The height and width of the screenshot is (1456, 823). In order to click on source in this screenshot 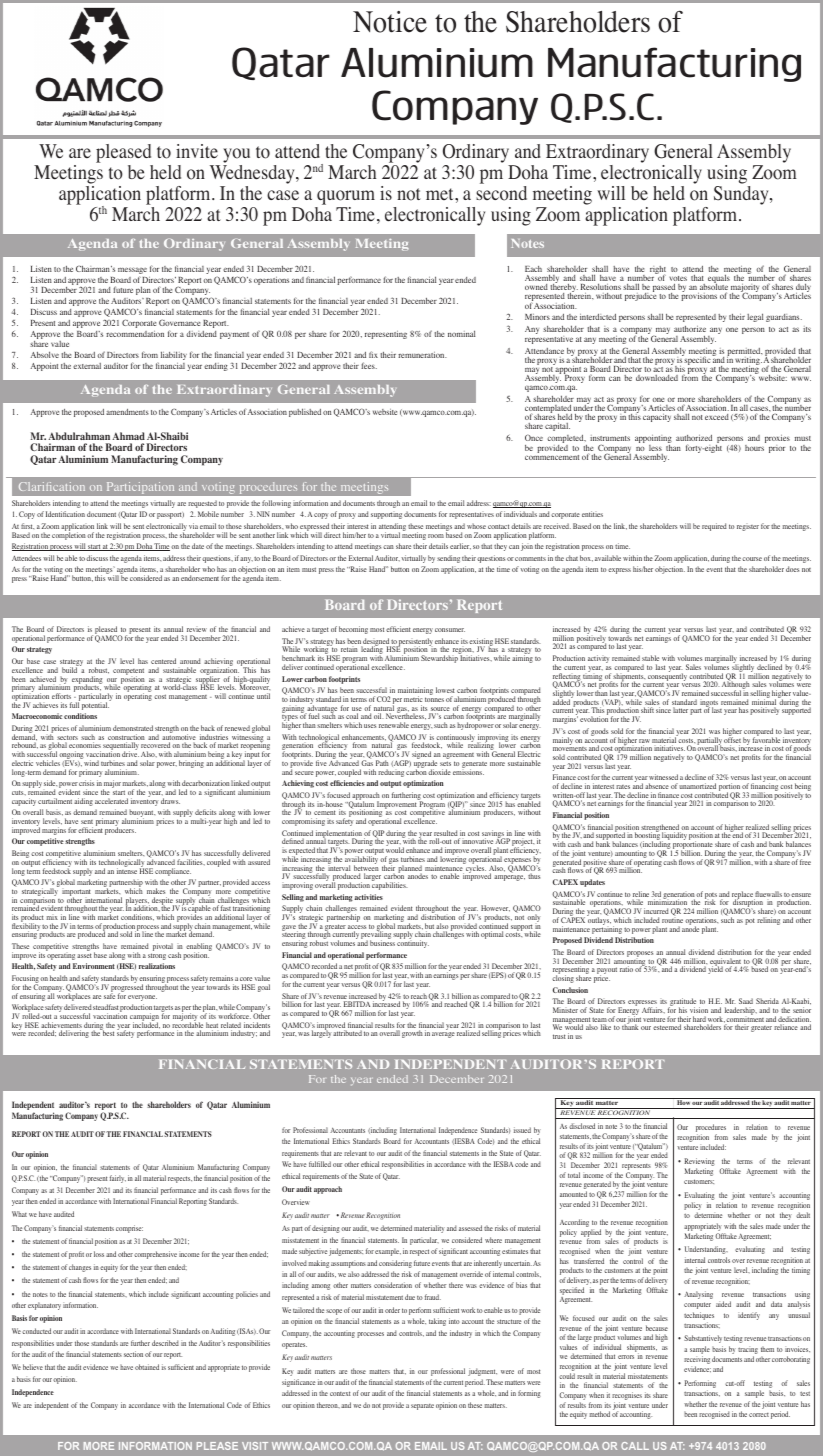, I will do `click(439, 710)`.
